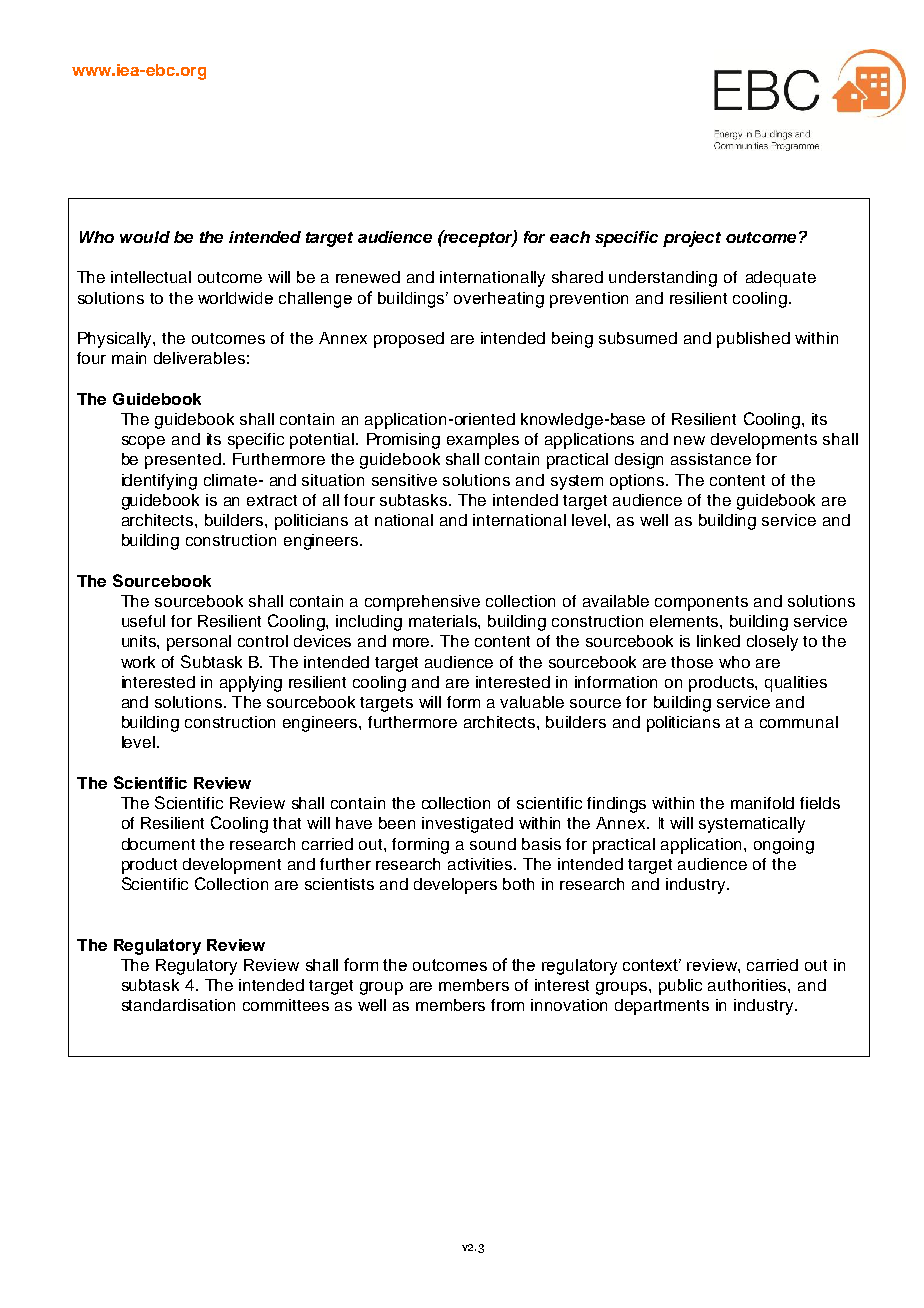  Describe the element at coordinates (718, 641) in the image. I see `linked` at that location.
